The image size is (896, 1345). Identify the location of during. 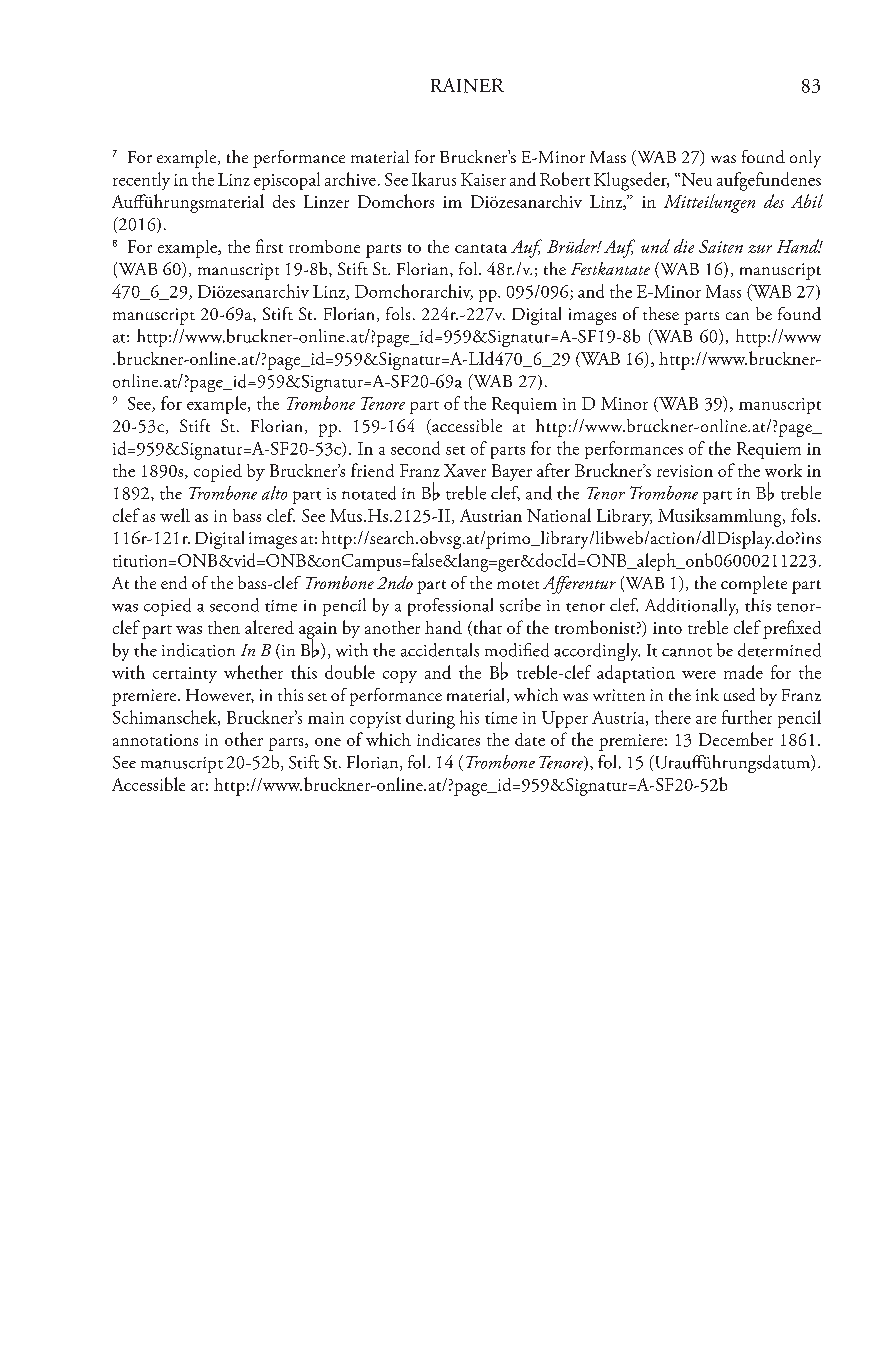
(430, 719).
